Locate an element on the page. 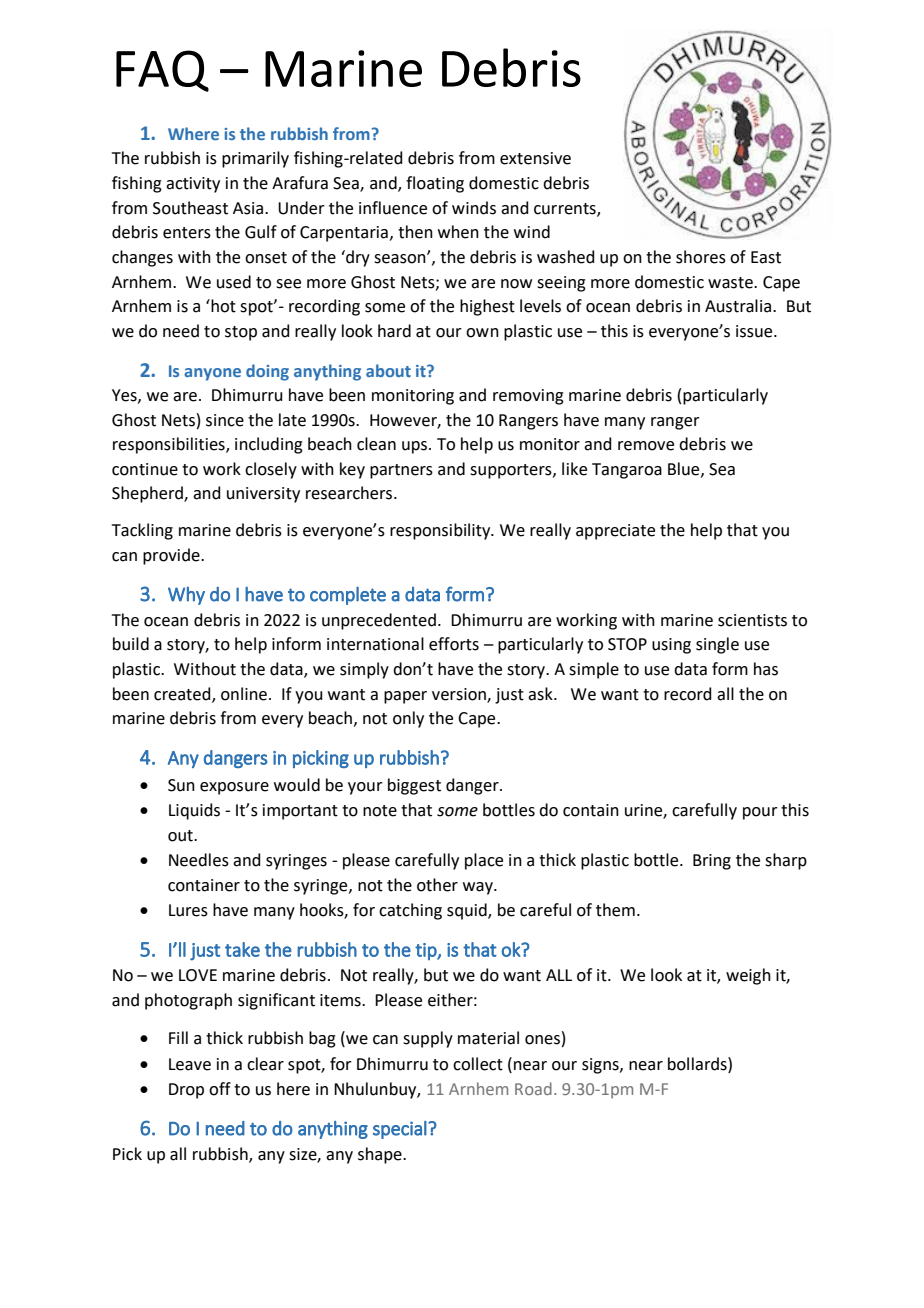 The image size is (924, 1308). FAQ is located at coordinates (162, 71).
